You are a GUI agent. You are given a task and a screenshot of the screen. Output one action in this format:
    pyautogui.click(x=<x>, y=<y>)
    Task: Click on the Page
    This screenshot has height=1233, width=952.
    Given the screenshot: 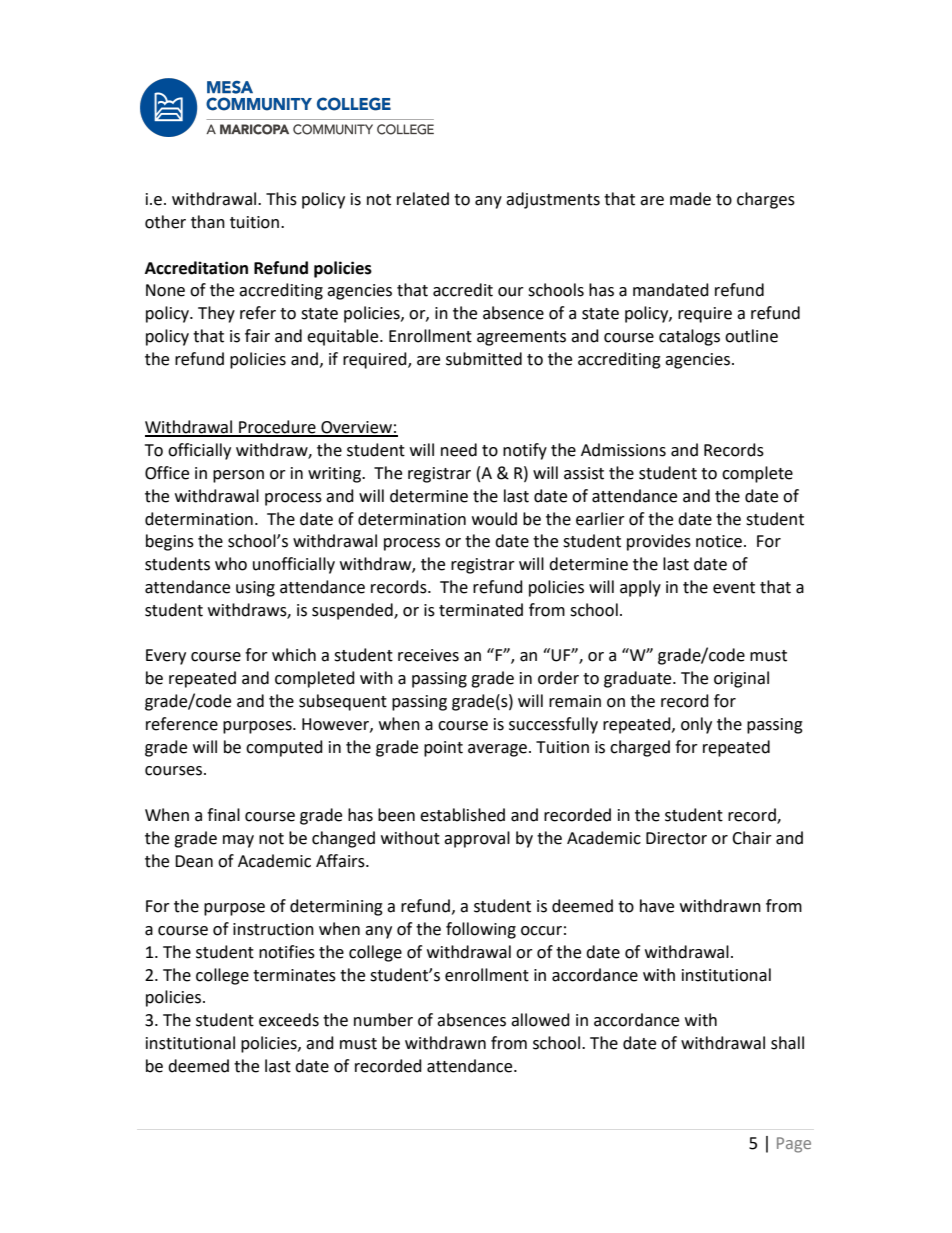 What is the action you would take?
    pyautogui.click(x=794, y=1145)
